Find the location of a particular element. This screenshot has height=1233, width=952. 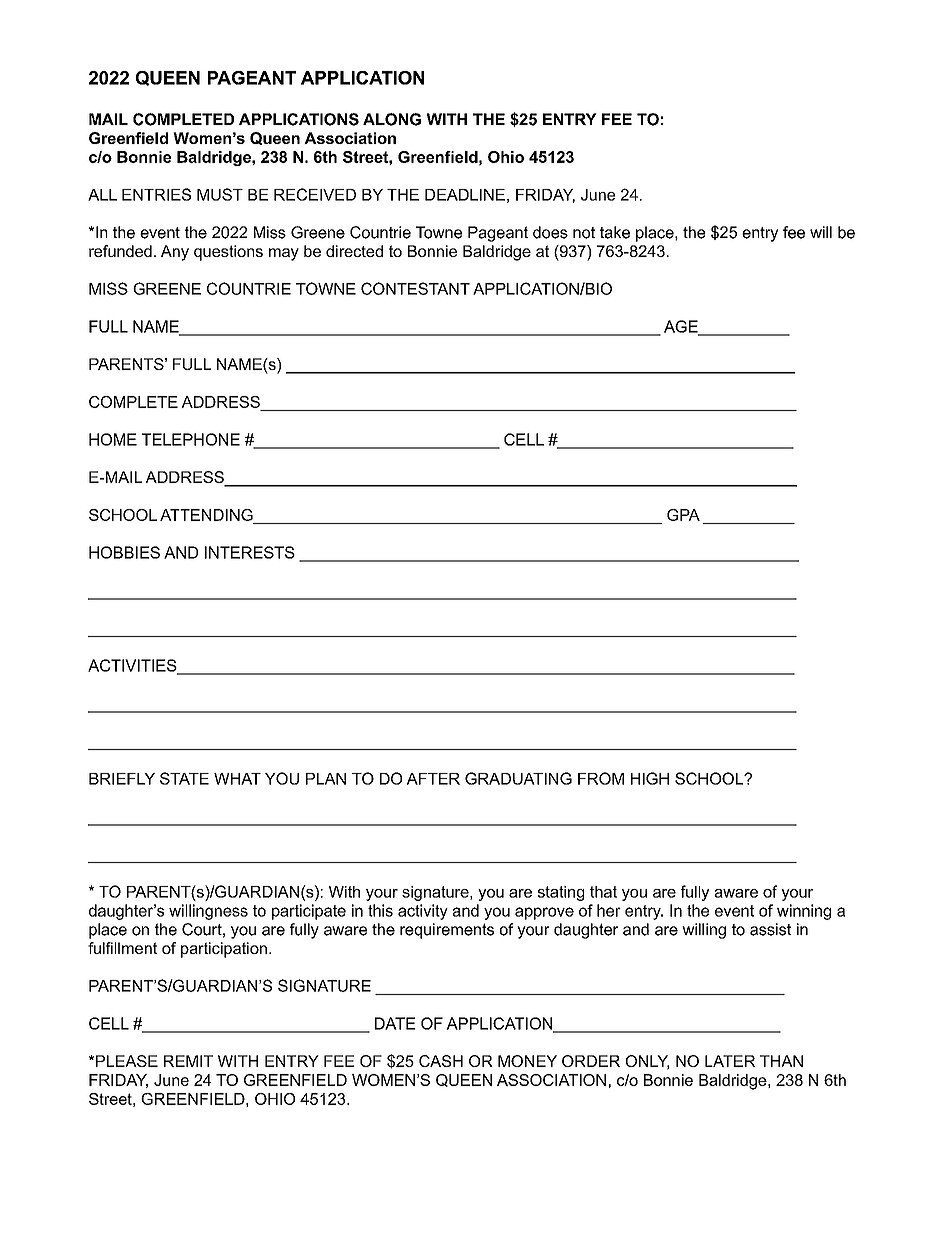

ENTRIES is located at coordinates (156, 194).
